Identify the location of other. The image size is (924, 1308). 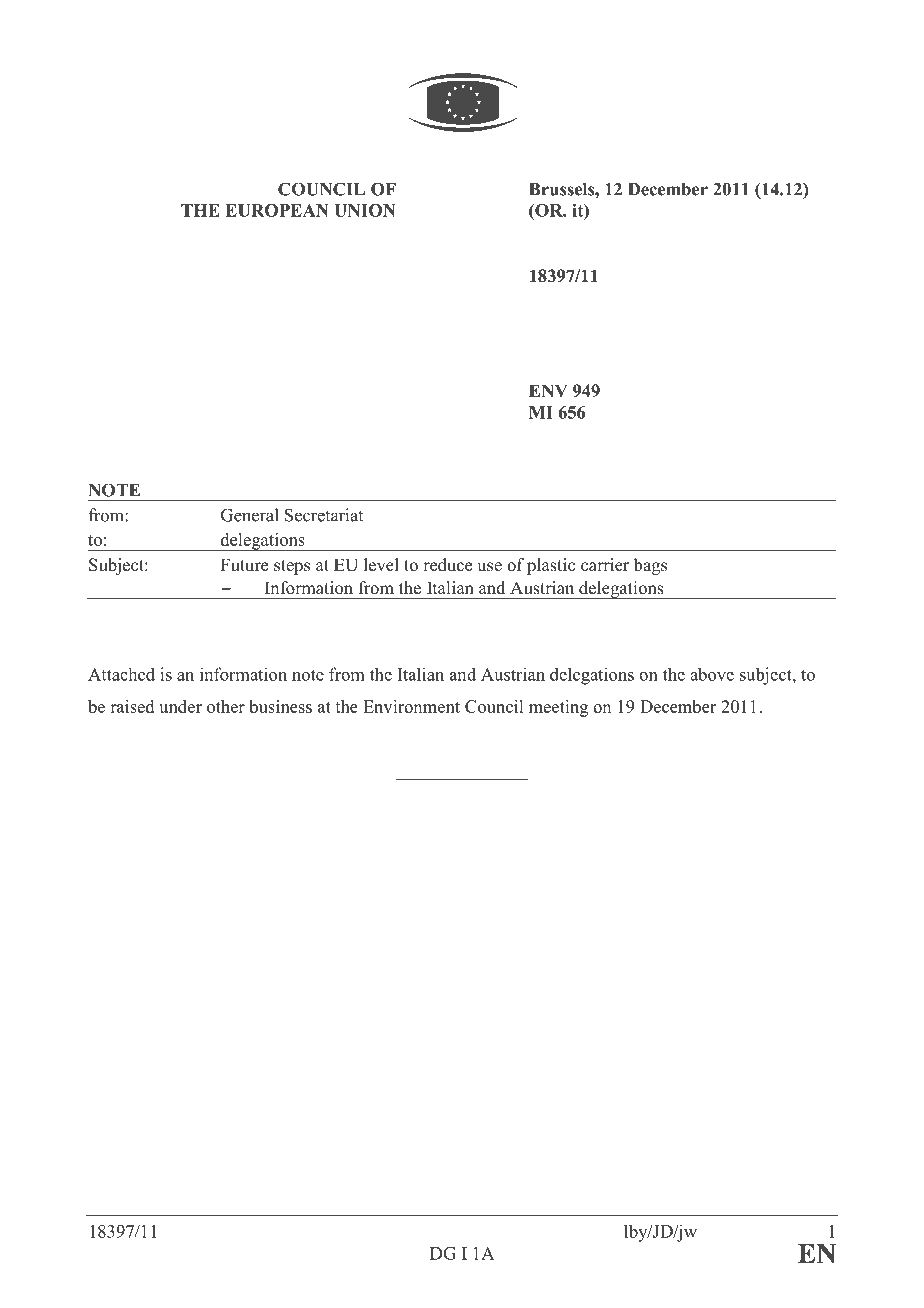
(226, 706).
